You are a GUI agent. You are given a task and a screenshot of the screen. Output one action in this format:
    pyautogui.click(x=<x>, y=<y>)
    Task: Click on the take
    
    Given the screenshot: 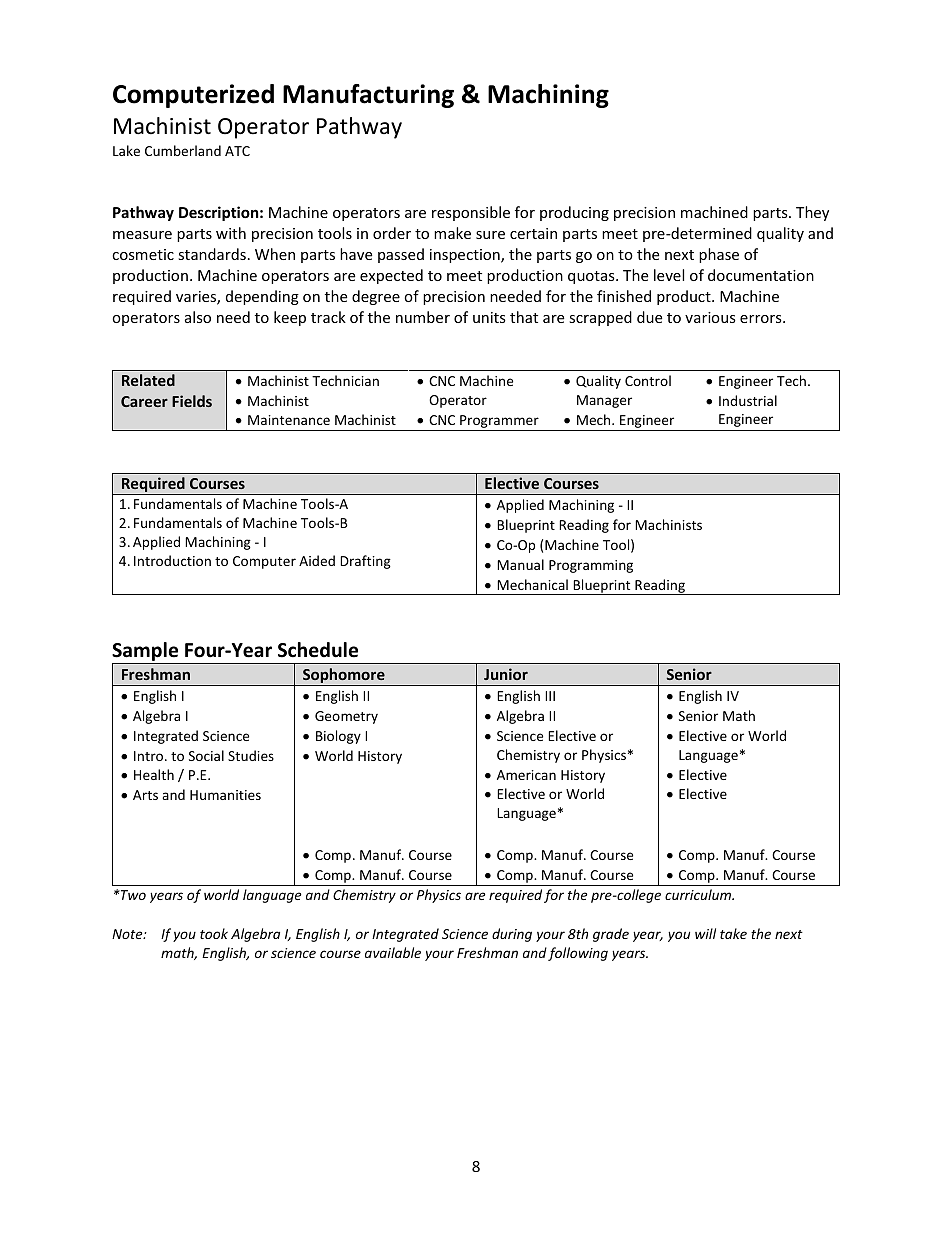 What is the action you would take?
    pyautogui.click(x=733, y=933)
